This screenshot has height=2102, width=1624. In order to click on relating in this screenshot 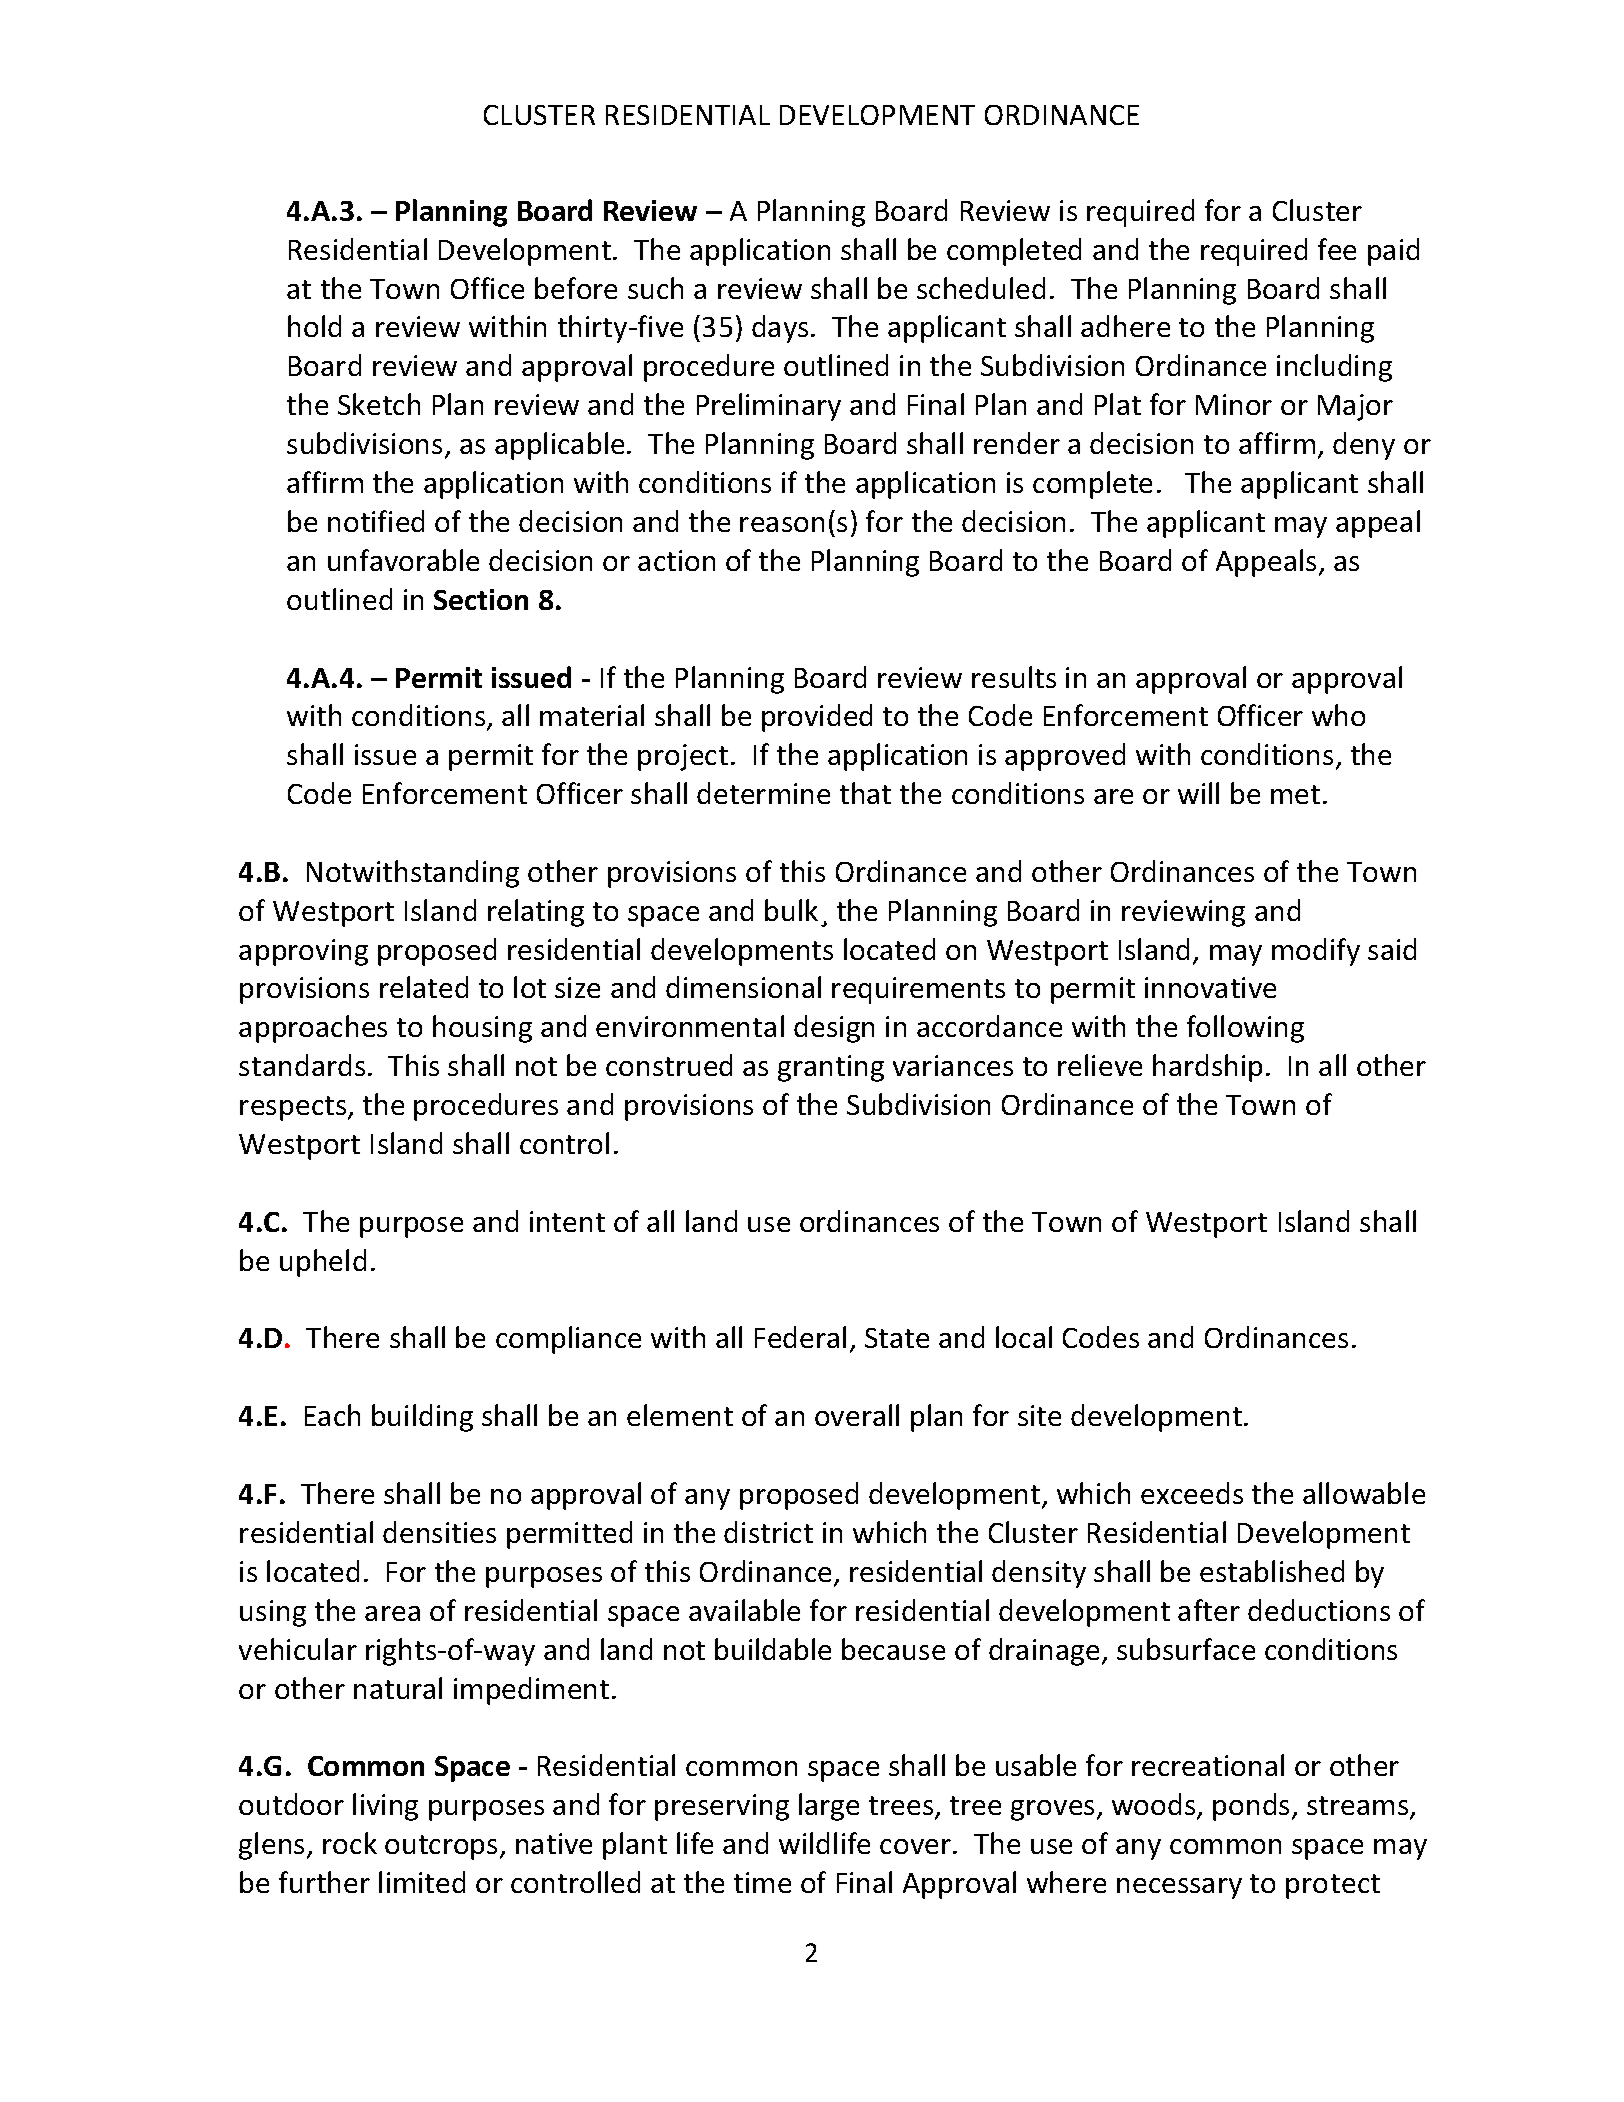, I will do `click(536, 913)`.
